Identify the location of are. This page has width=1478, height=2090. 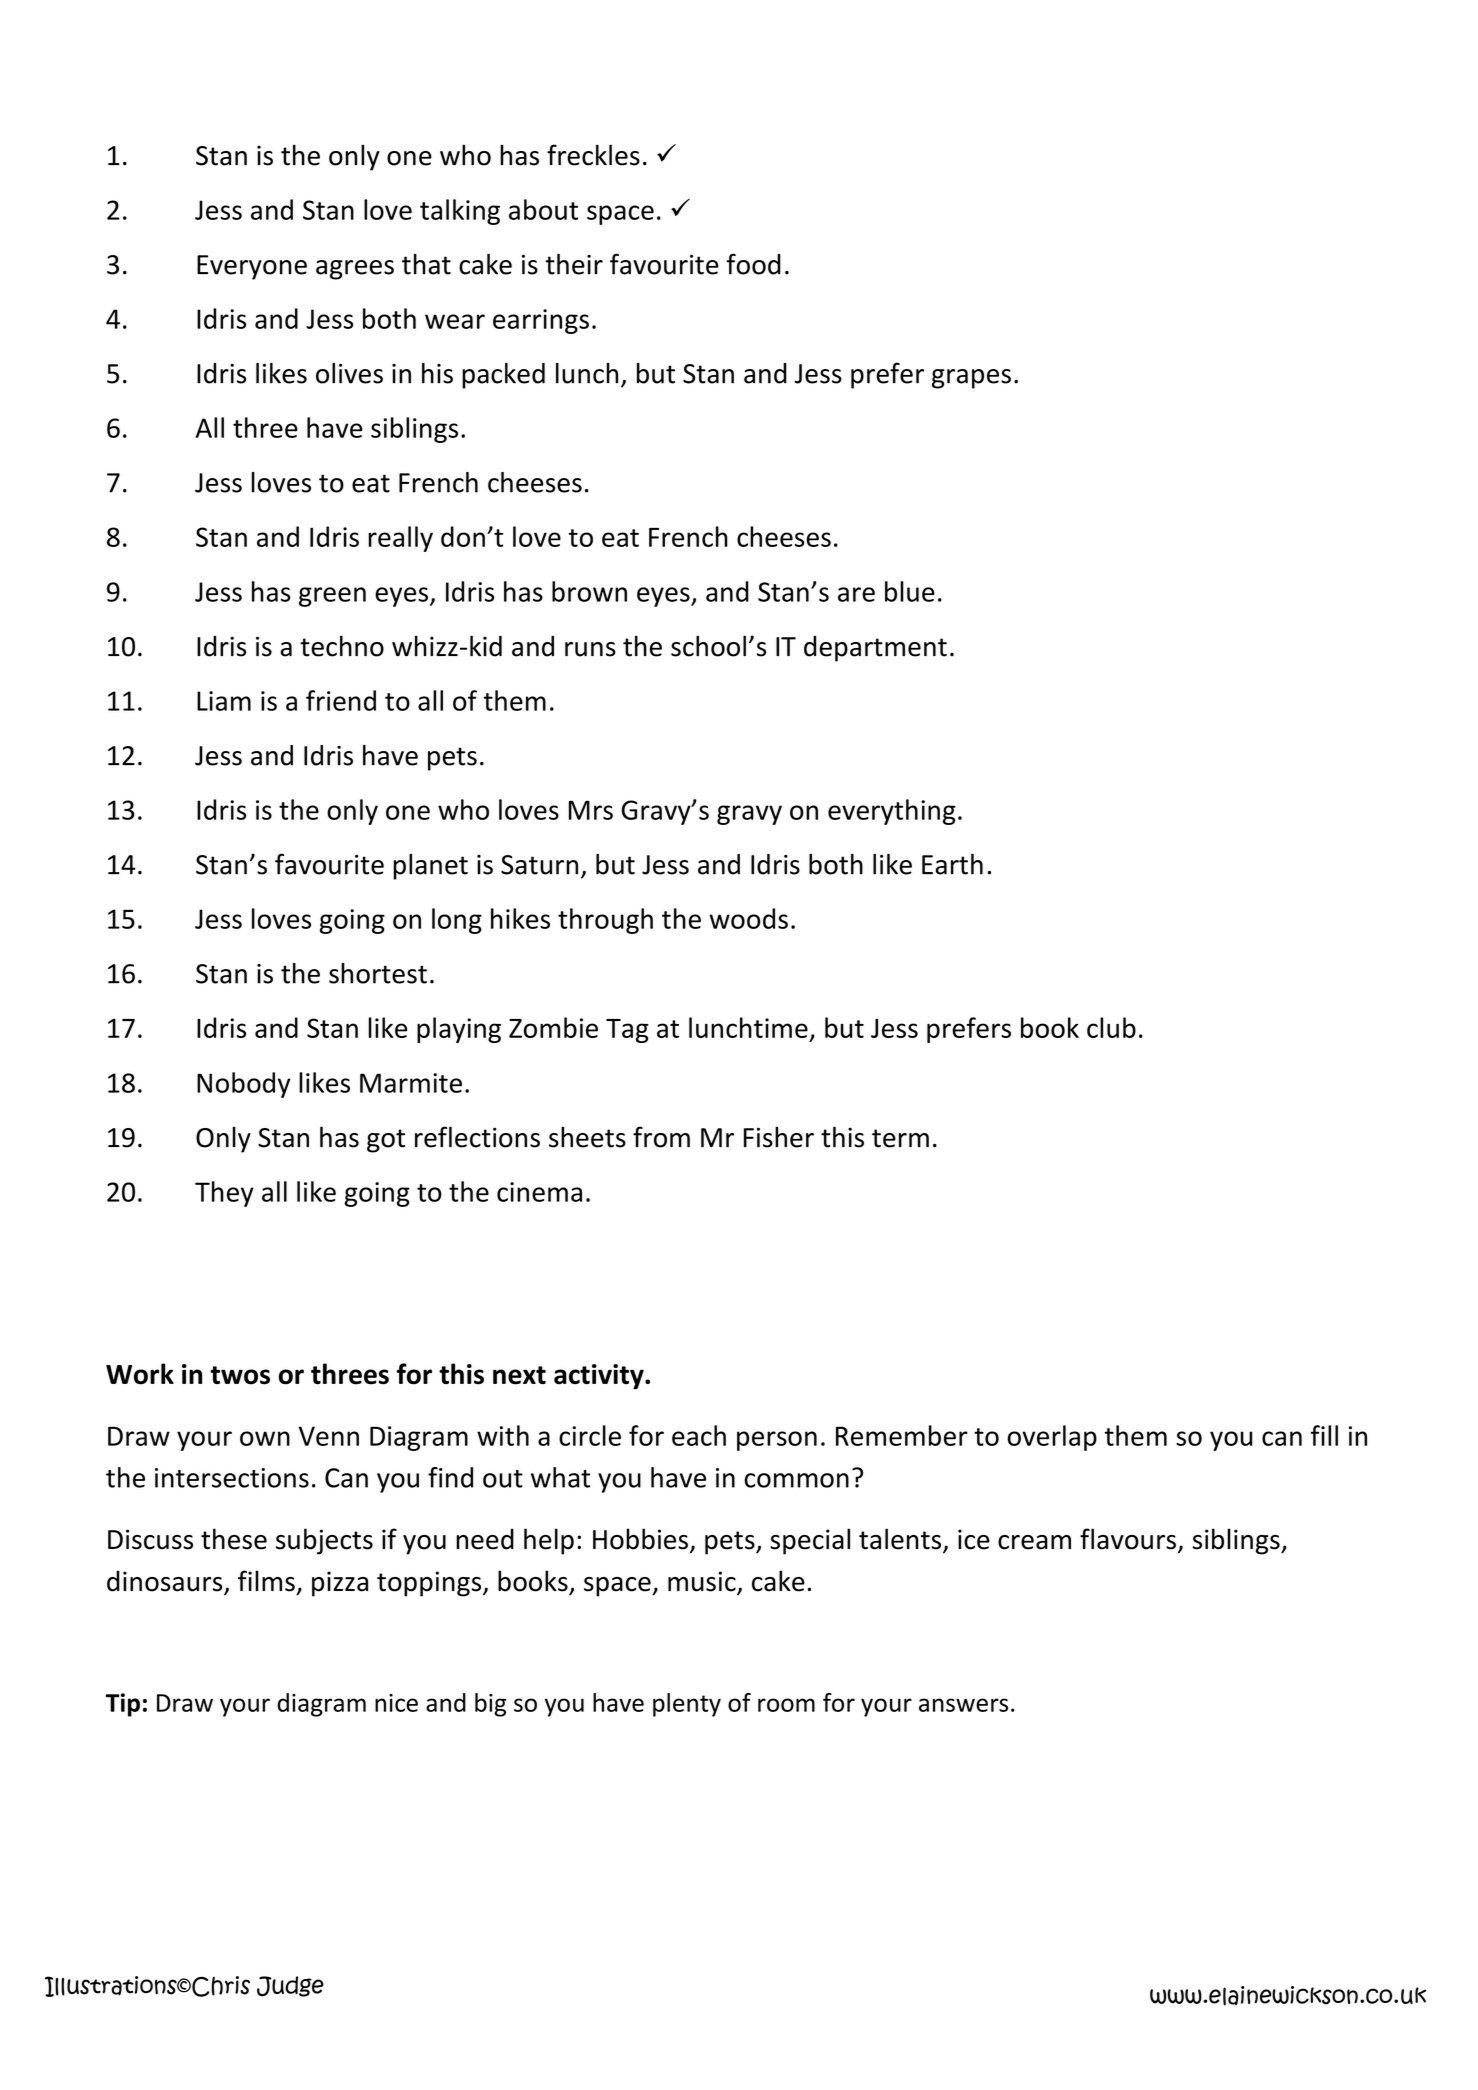
(856, 594).
